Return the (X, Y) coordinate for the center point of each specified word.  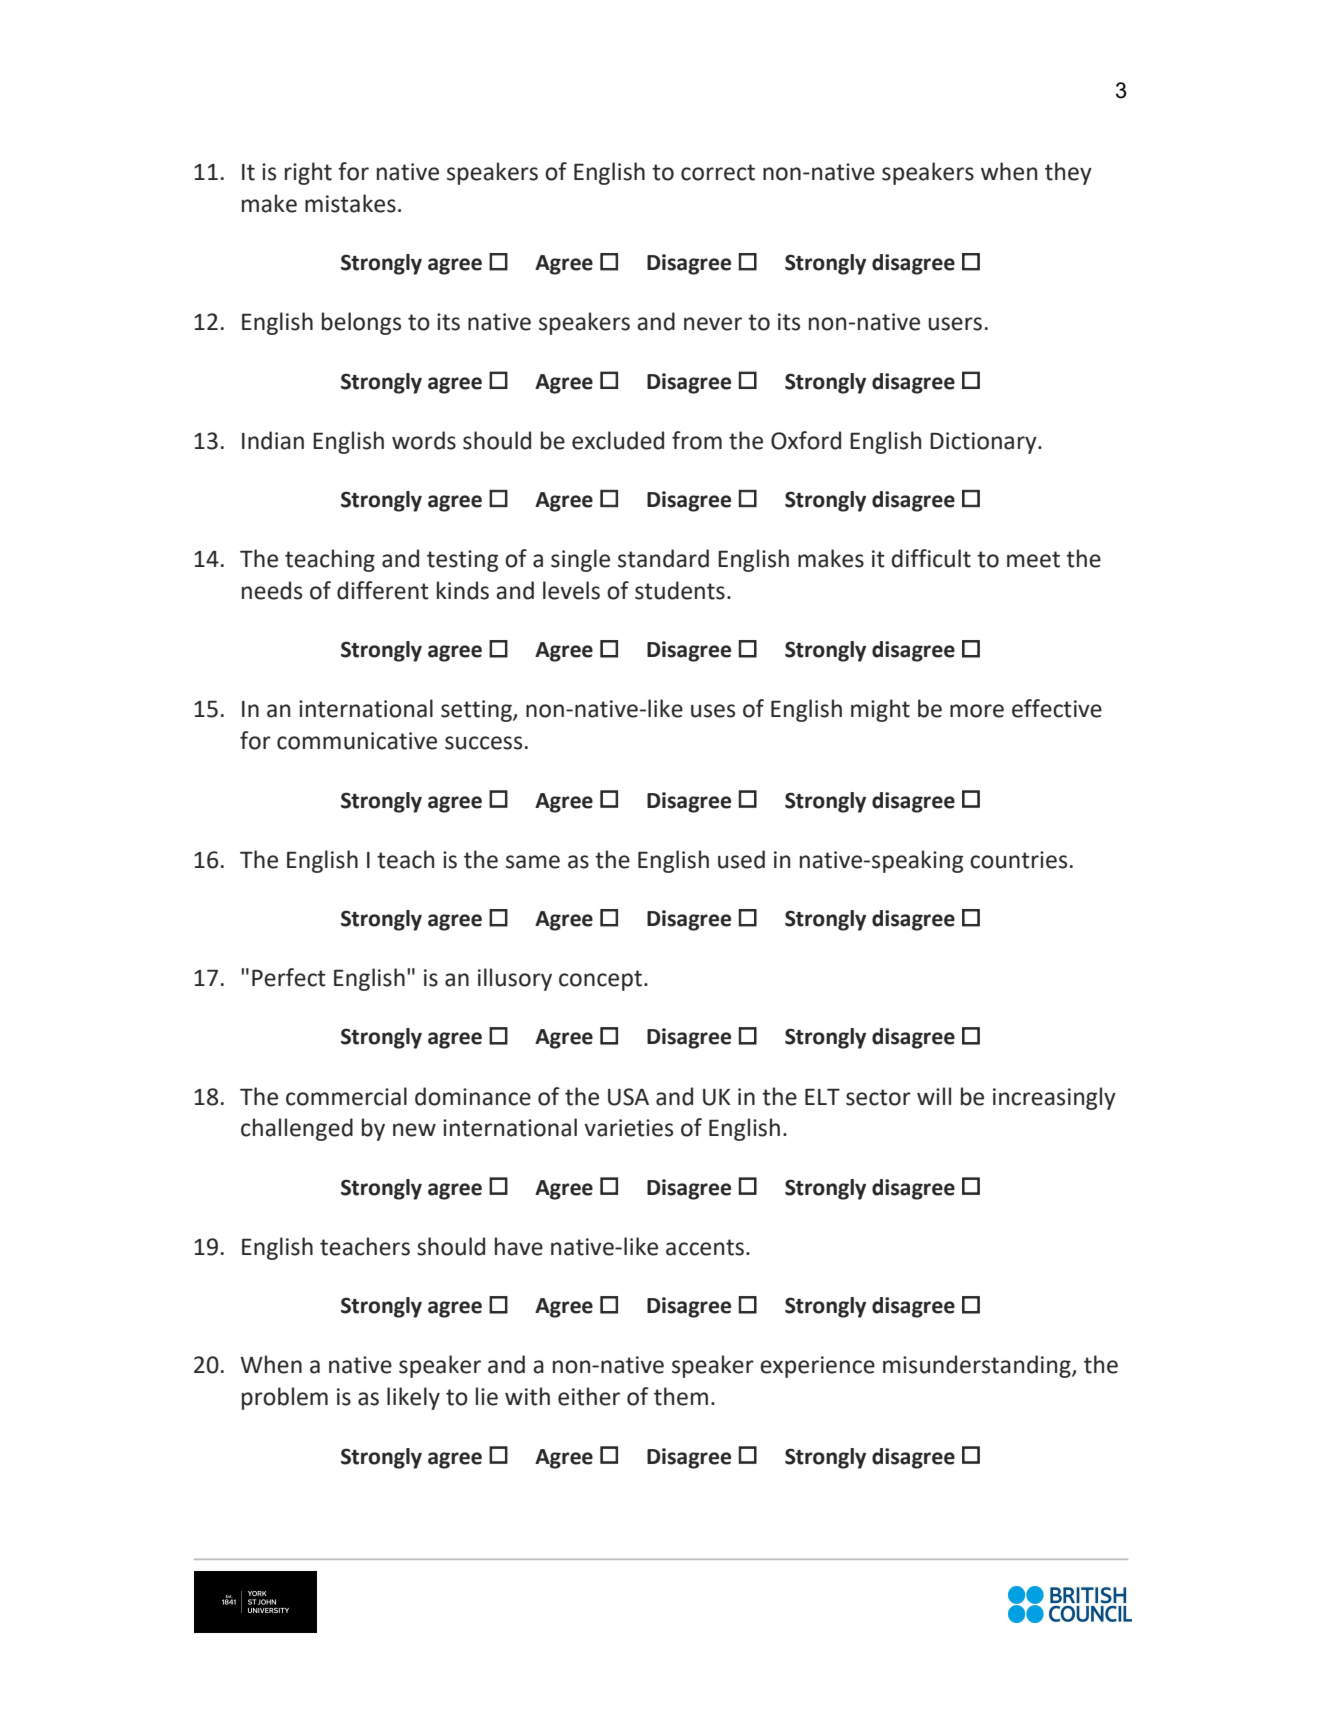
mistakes (350, 203)
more (977, 711)
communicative (357, 741)
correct (718, 172)
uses (713, 711)
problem (285, 1398)
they (1068, 173)
